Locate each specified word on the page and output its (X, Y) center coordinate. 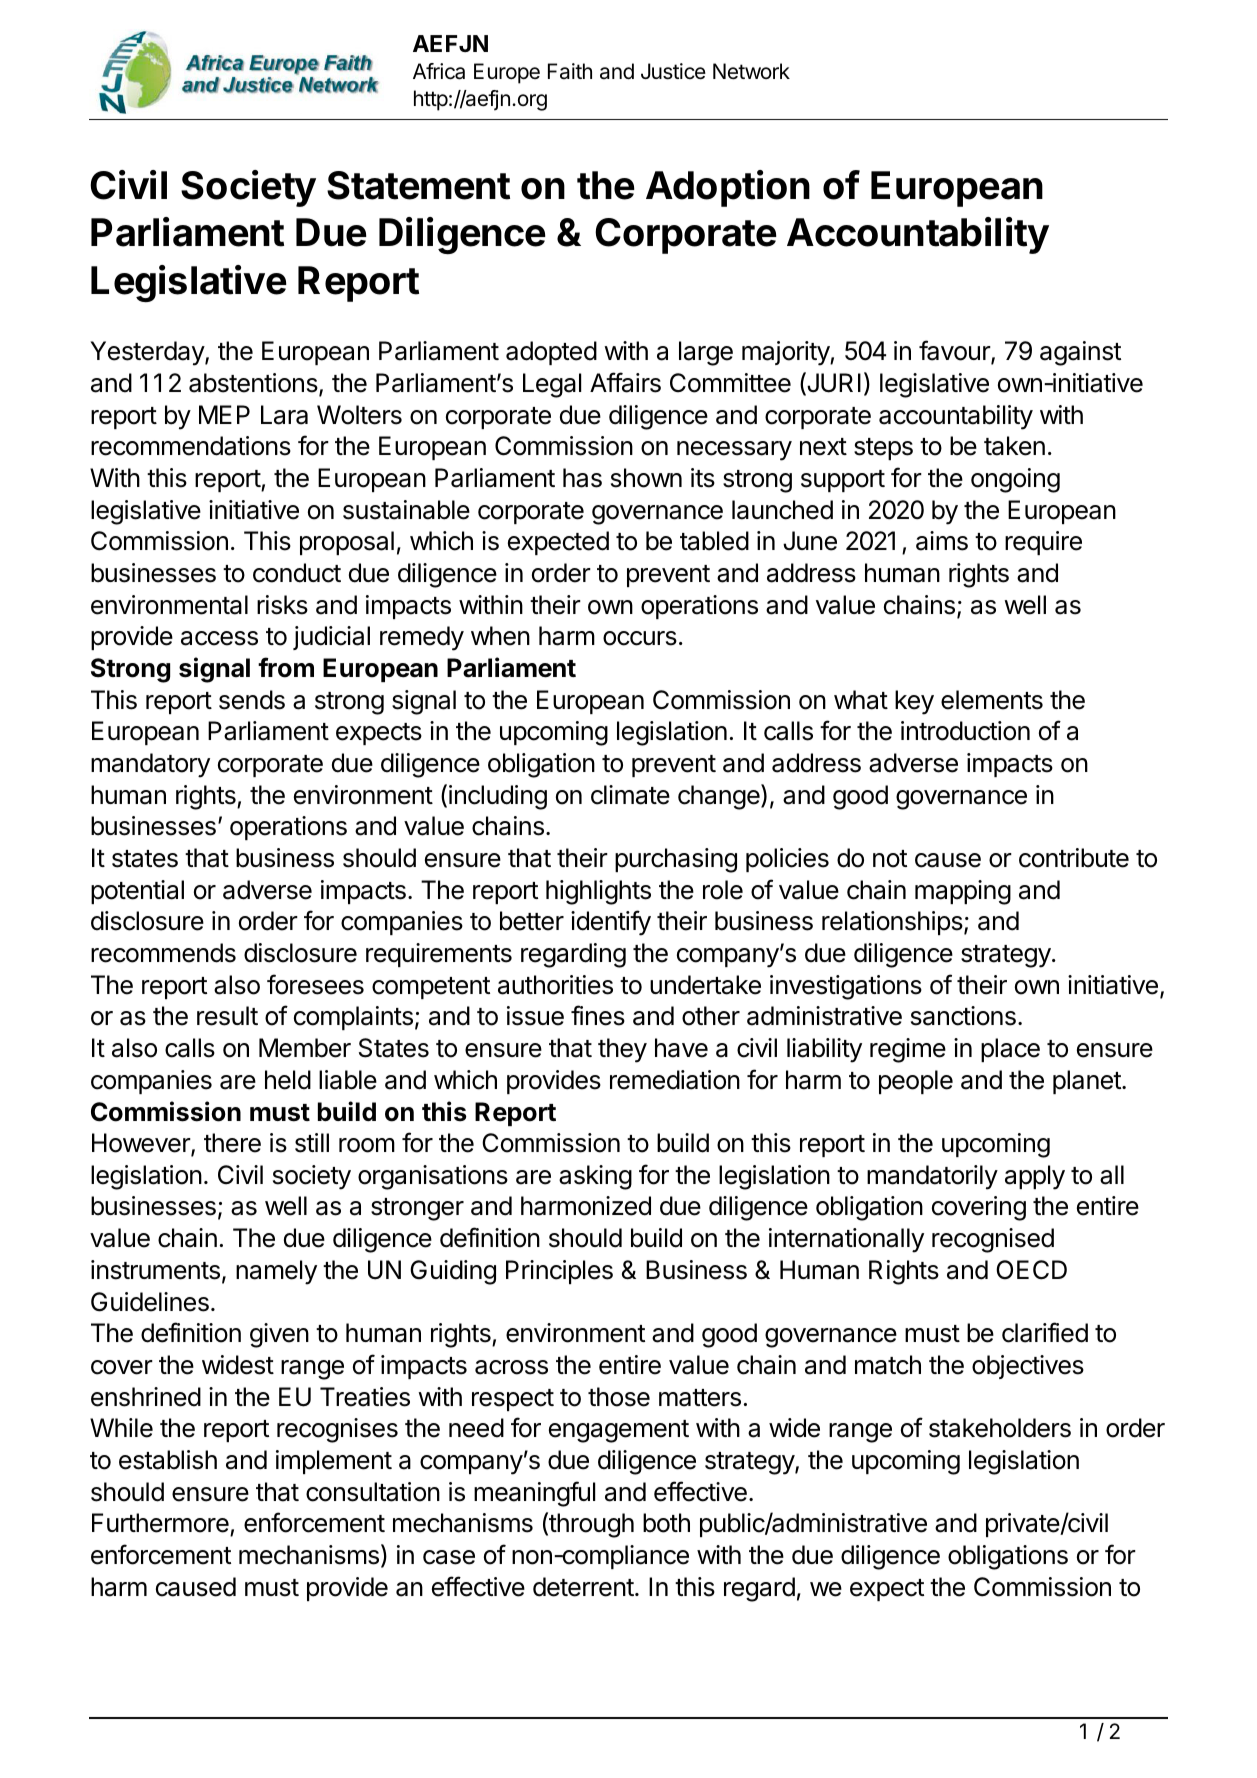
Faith (570, 71)
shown (646, 478)
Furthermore (161, 1524)
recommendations (191, 446)
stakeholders (1000, 1428)
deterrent (583, 1587)
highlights (598, 892)
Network (751, 71)
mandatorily (932, 1177)
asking (595, 1177)
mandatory (150, 765)
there (232, 1143)
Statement (418, 185)
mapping (963, 892)
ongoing (1015, 480)
